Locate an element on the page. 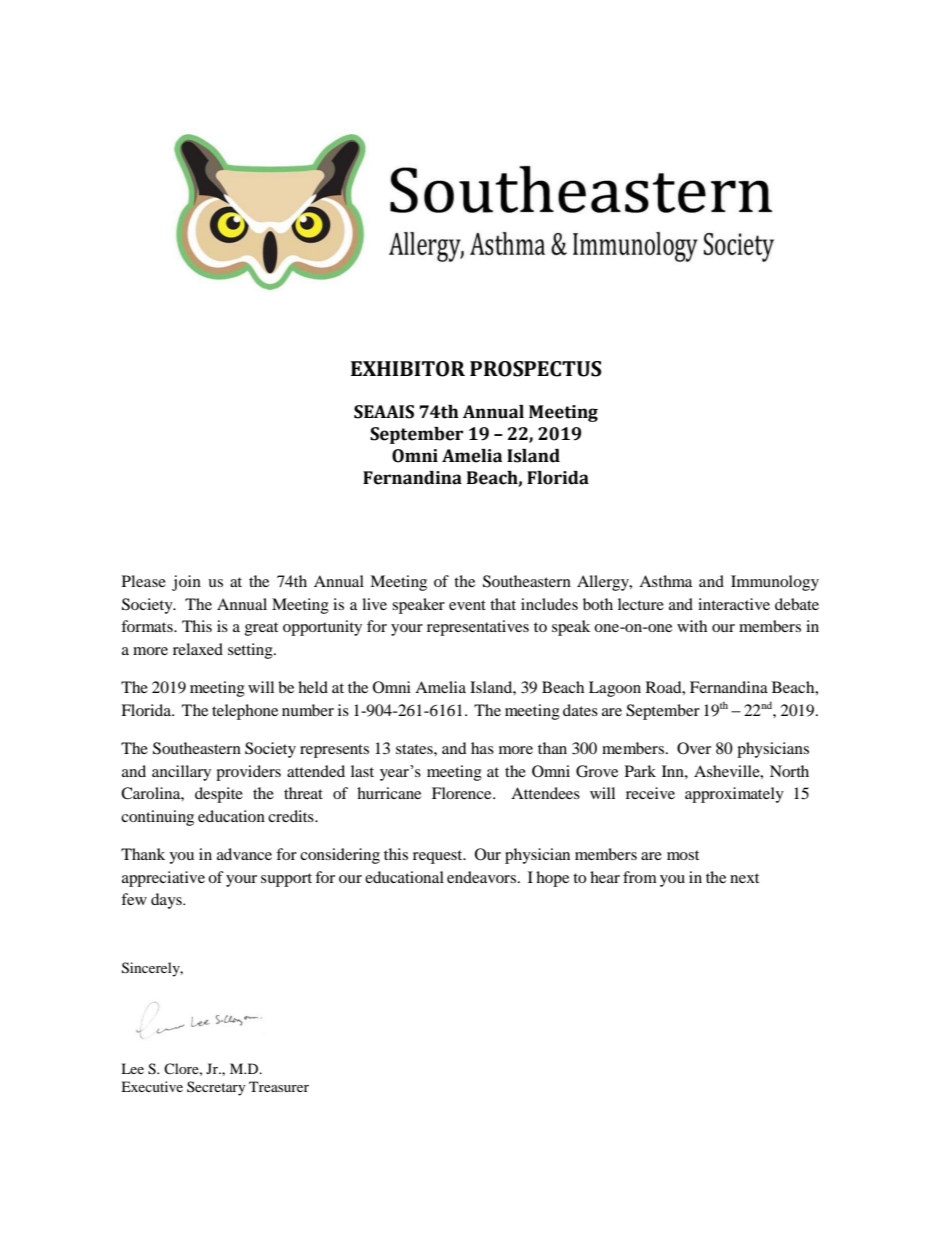 The height and width of the image is (1233, 952). Secretary is located at coordinates (216, 1088).
